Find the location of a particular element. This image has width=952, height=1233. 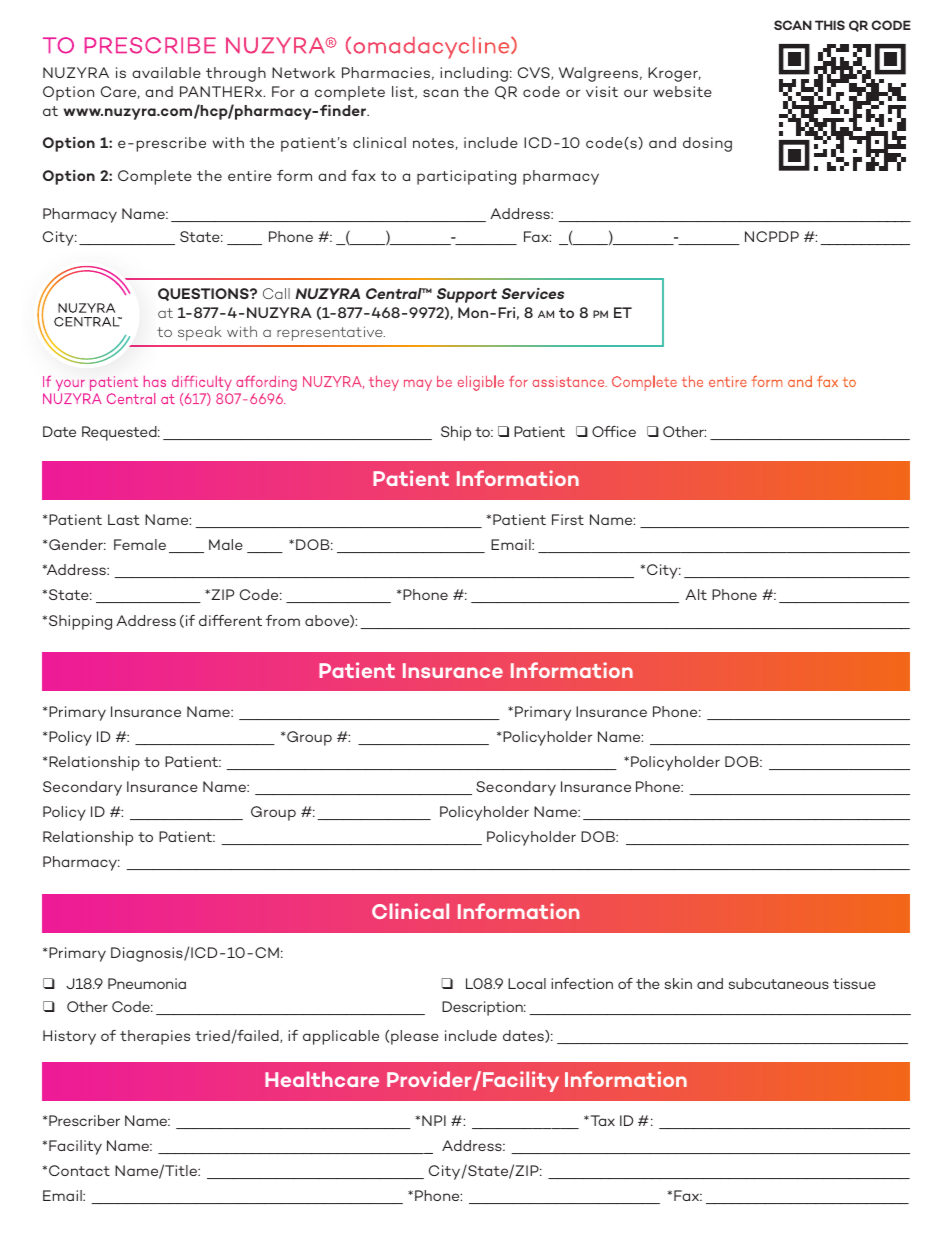

Contact is located at coordinates (79, 1170).
